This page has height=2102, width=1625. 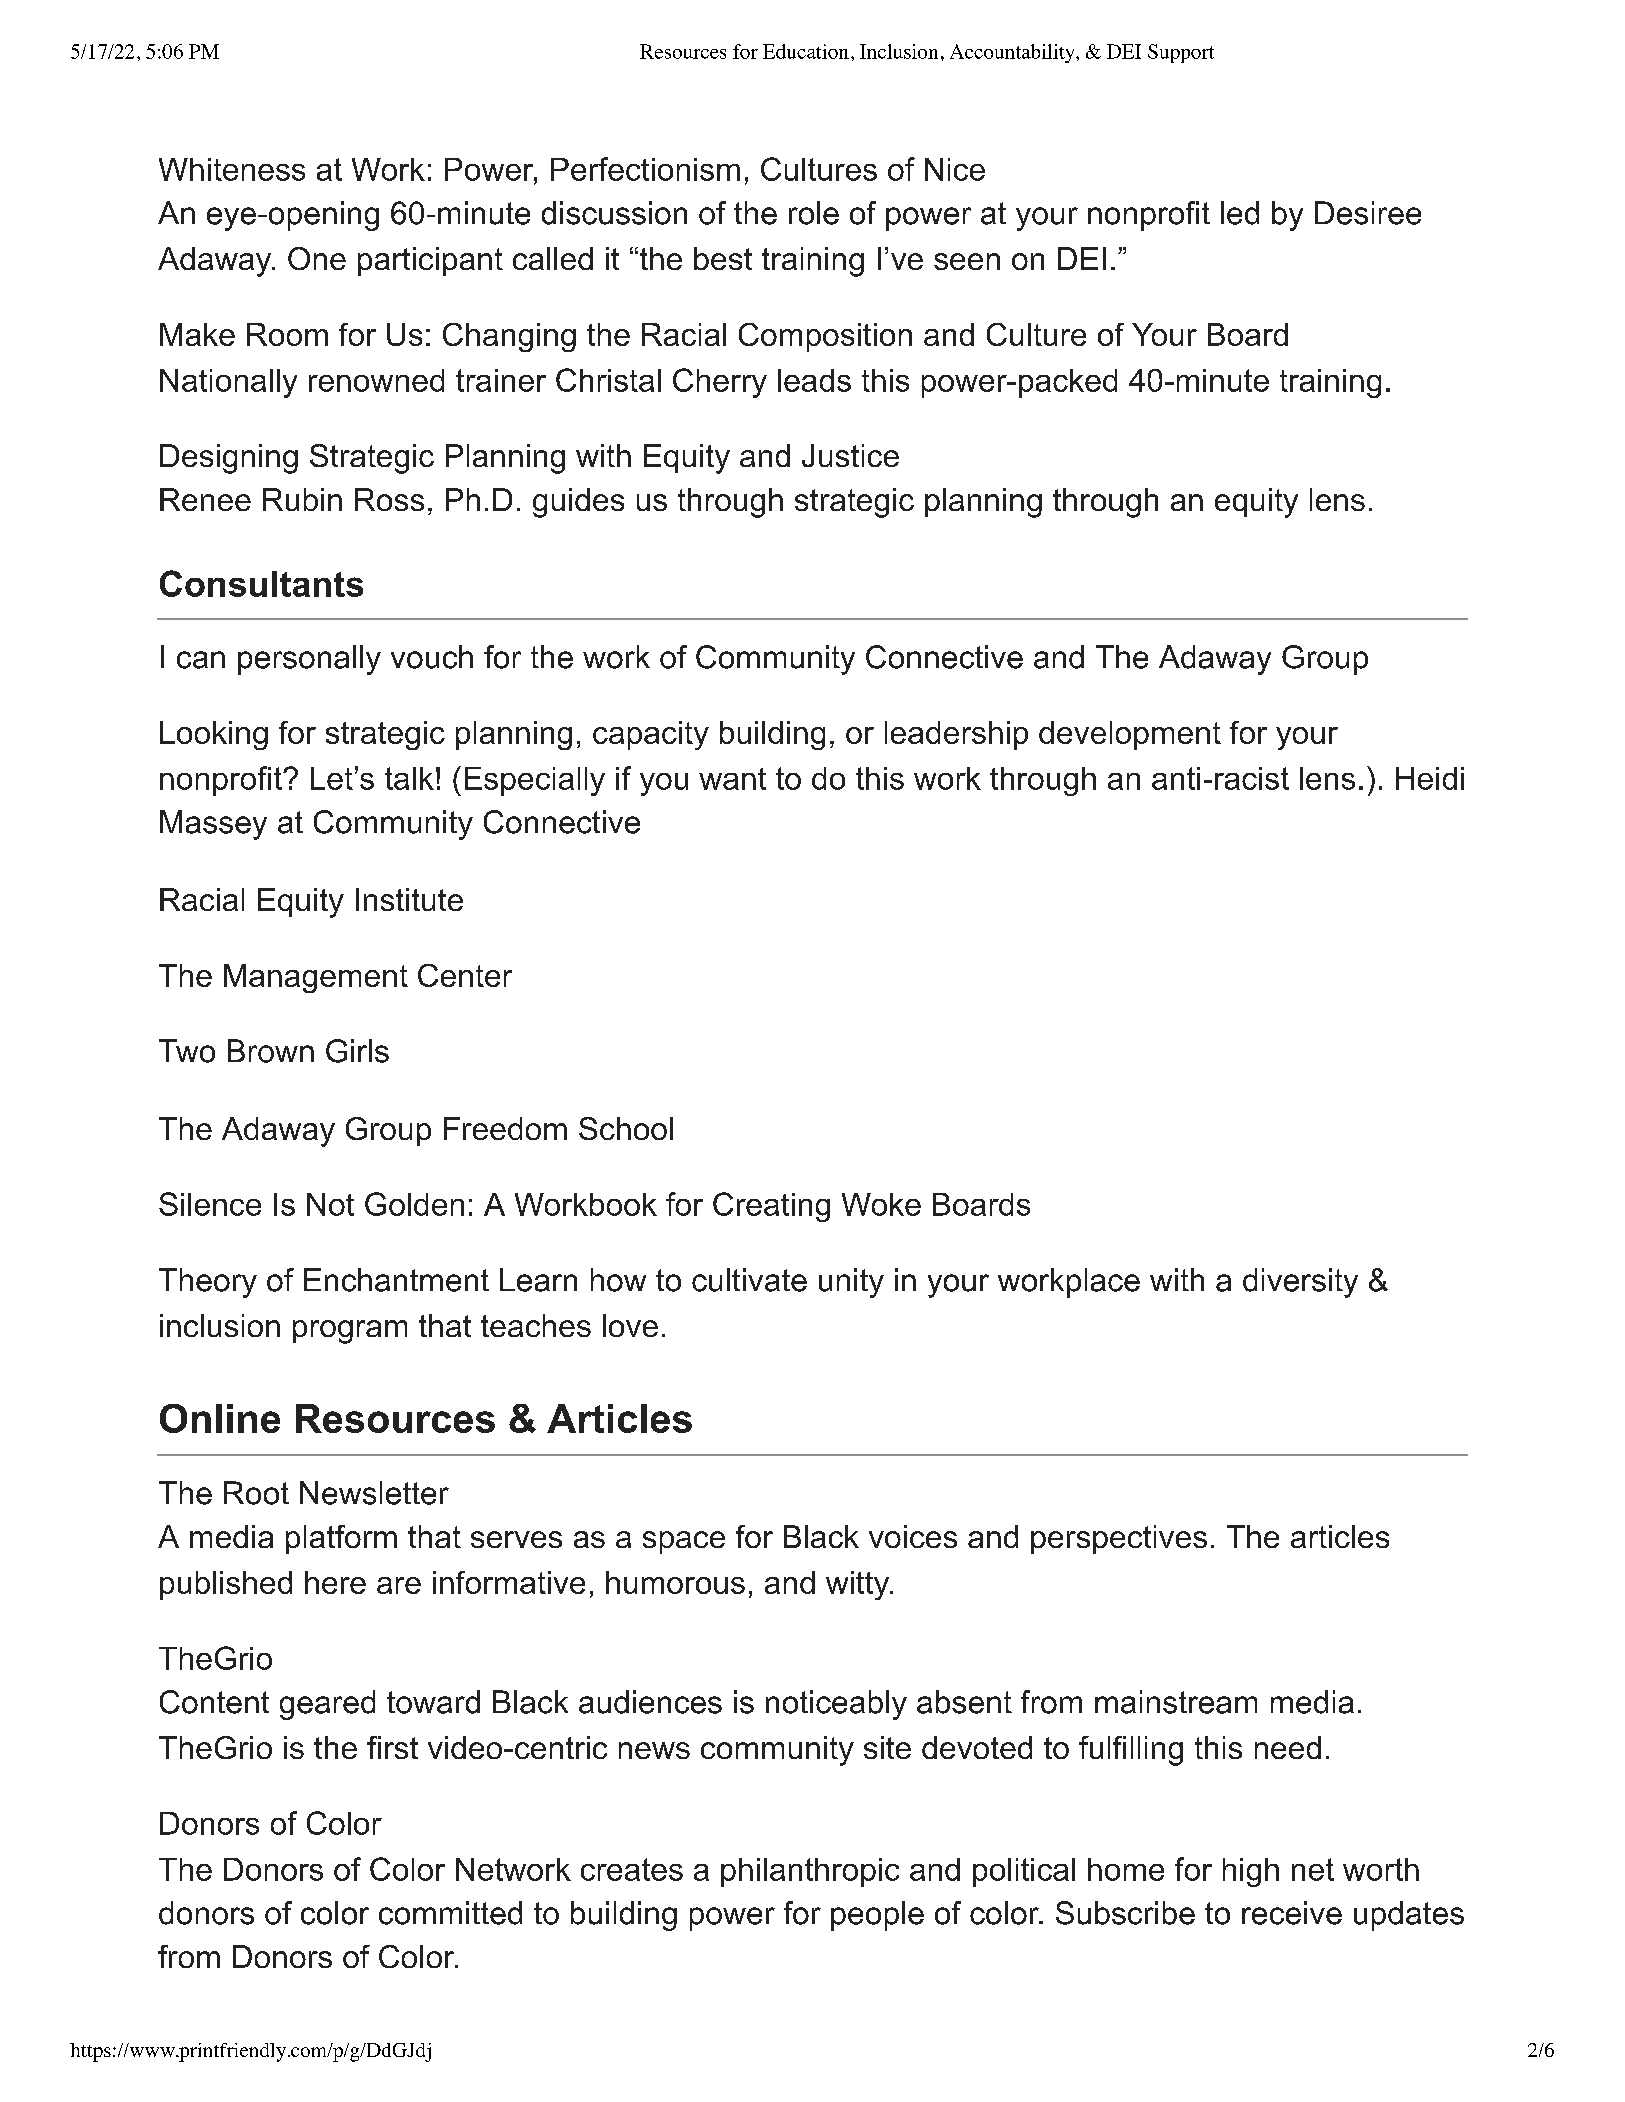 I want to click on Whiteness, so click(x=232, y=169).
